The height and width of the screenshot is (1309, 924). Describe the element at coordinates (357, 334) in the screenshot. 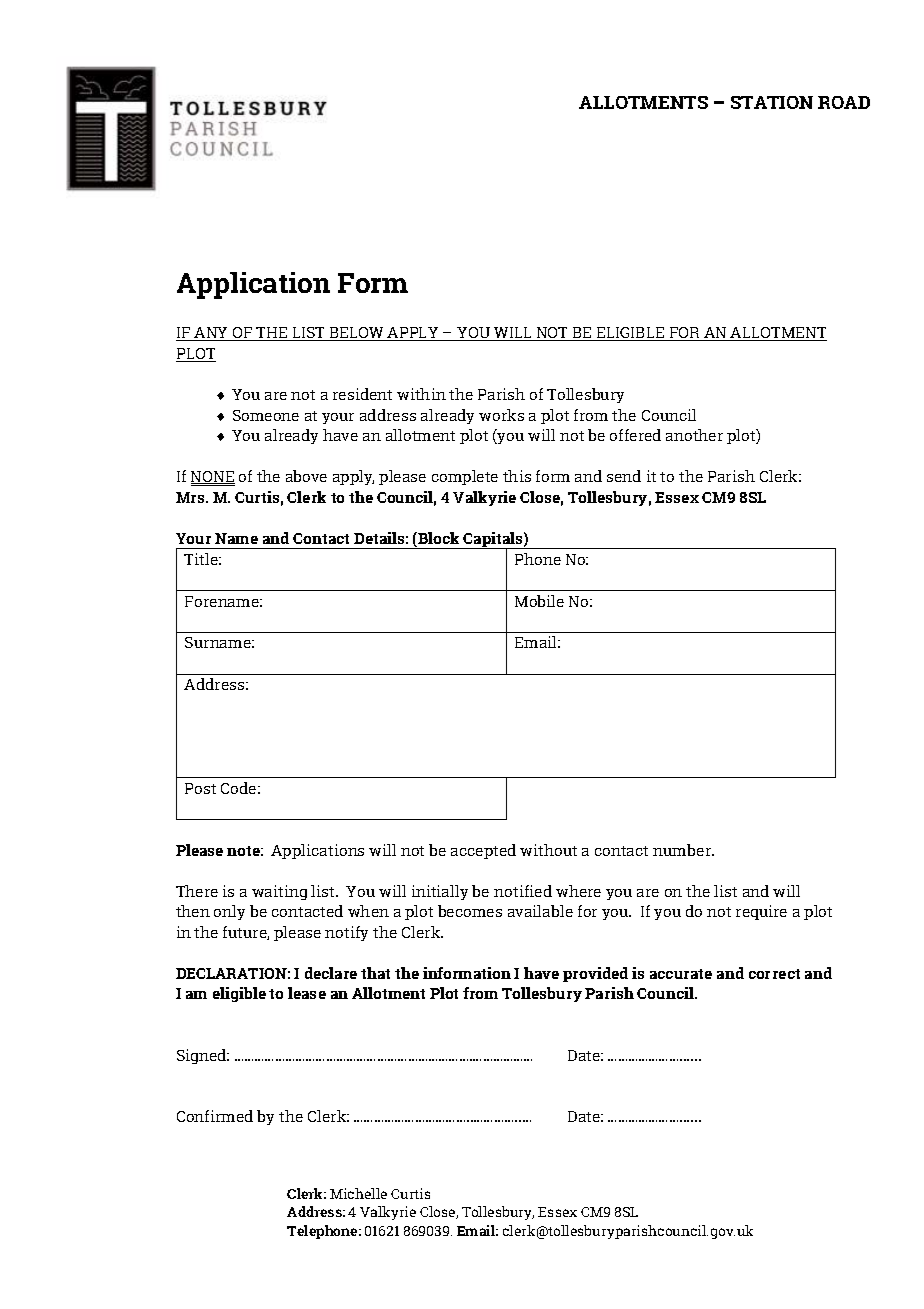

I see `BELOW` at that location.
